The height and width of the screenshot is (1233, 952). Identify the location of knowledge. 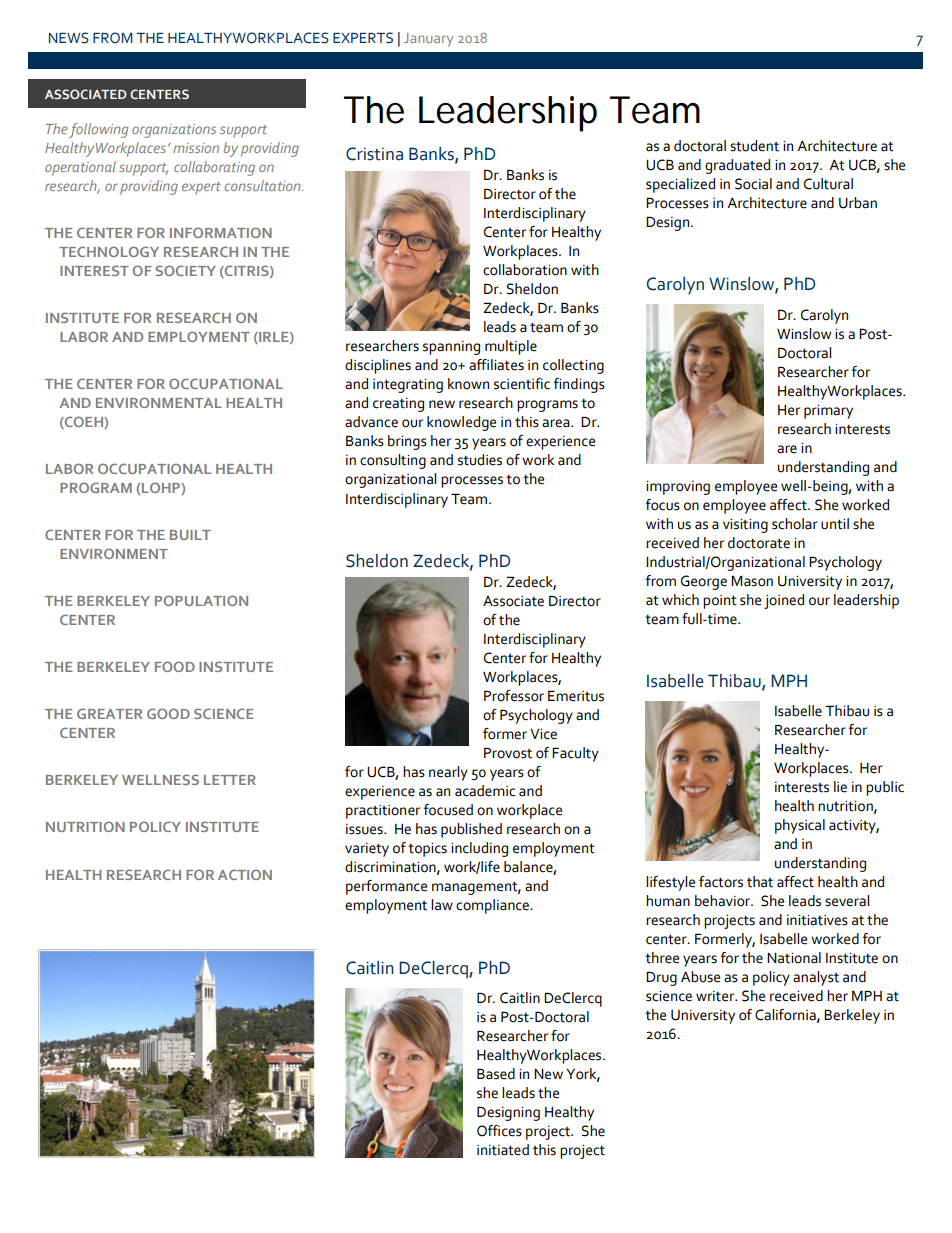
(461, 423).
